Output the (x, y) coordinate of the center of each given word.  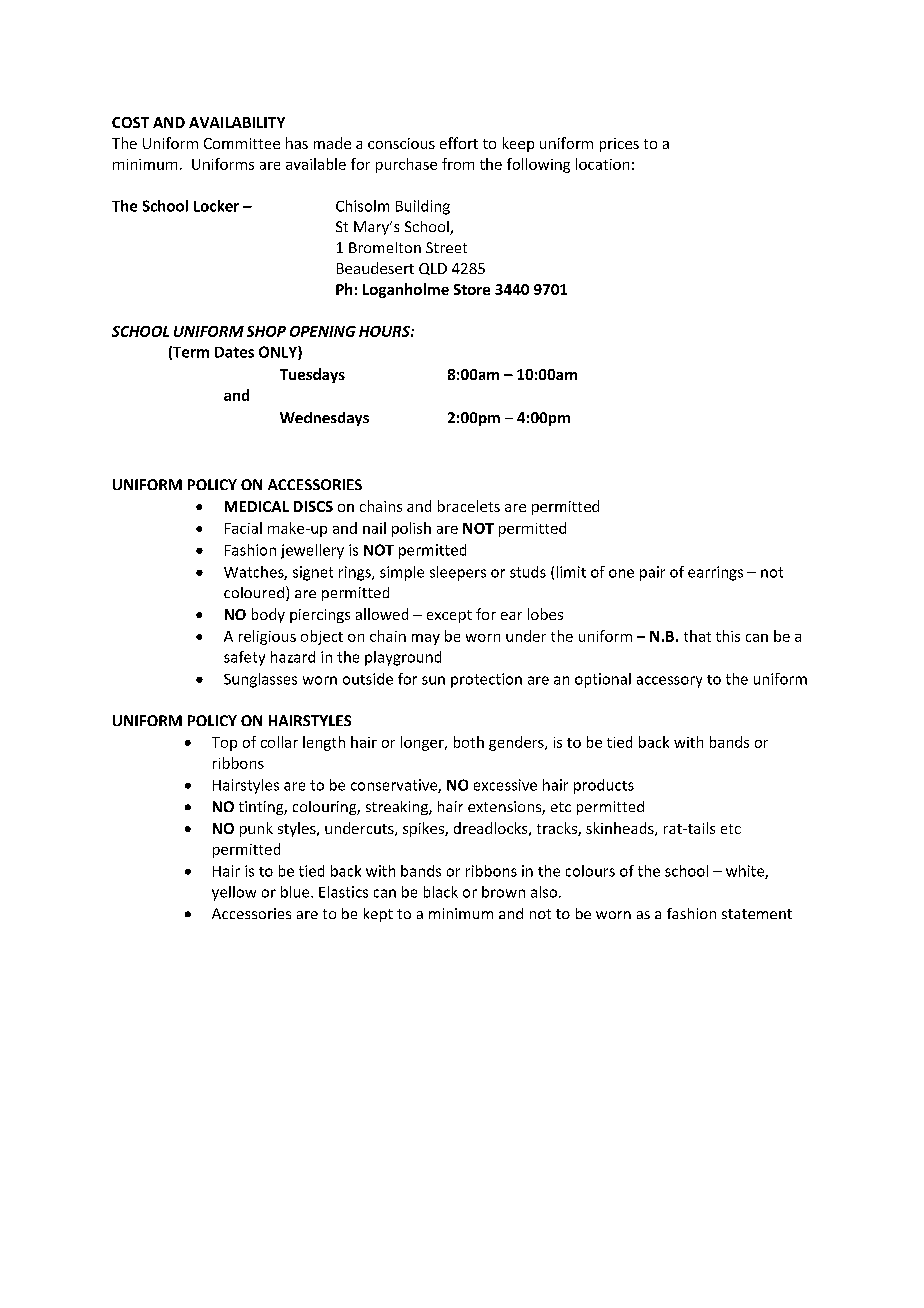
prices (619, 145)
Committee (242, 143)
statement (757, 914)
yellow (234, 893)
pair (652, 573)
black (441, 892)
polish (411, 529)
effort (459, 143)
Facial (243, 528)
